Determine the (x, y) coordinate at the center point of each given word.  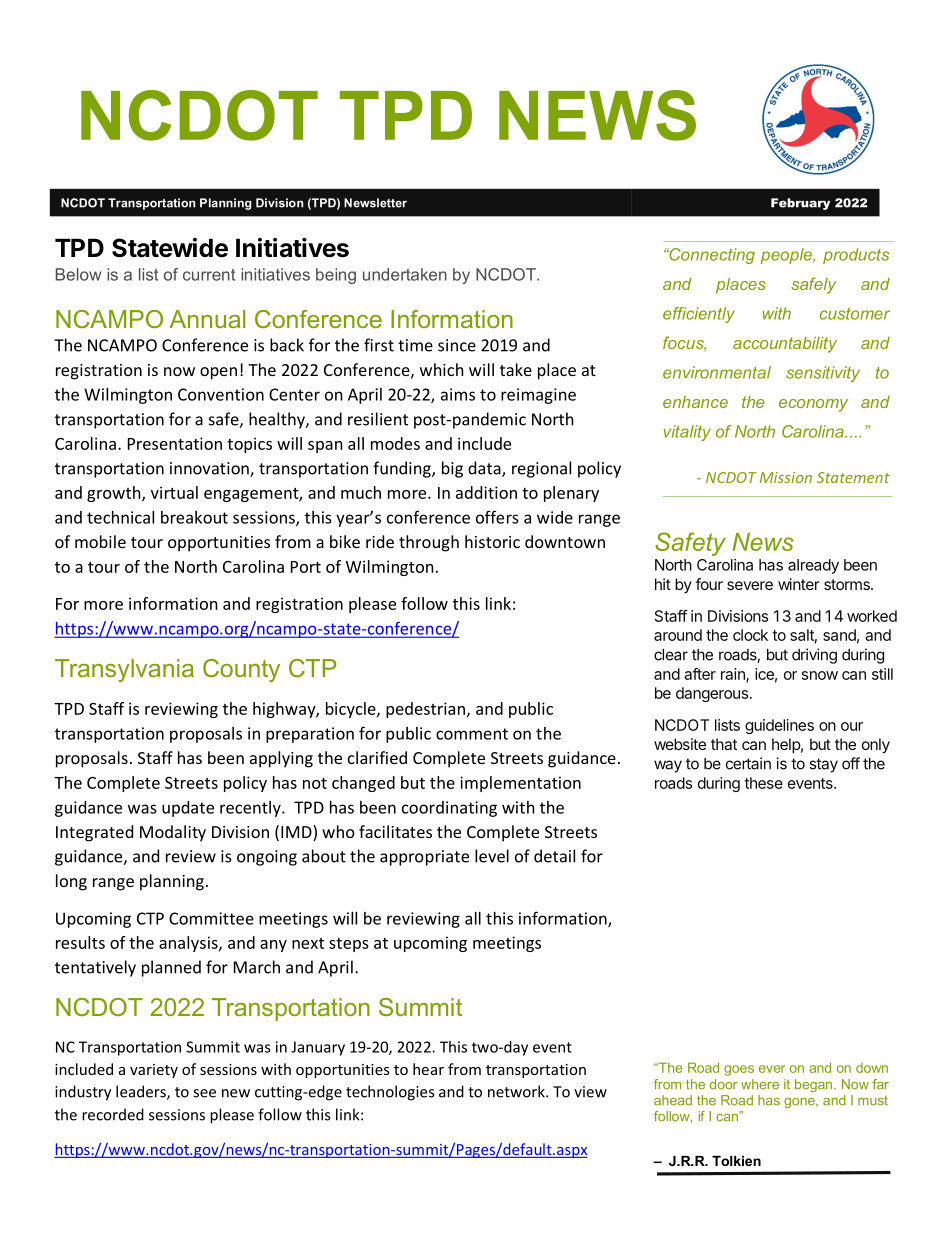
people (787, 256)
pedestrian (427, 710)
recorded (113, 1114)
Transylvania (124, 670)
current (209, 275)
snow (820, 675)
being (336, 276)
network (517, 1091)
